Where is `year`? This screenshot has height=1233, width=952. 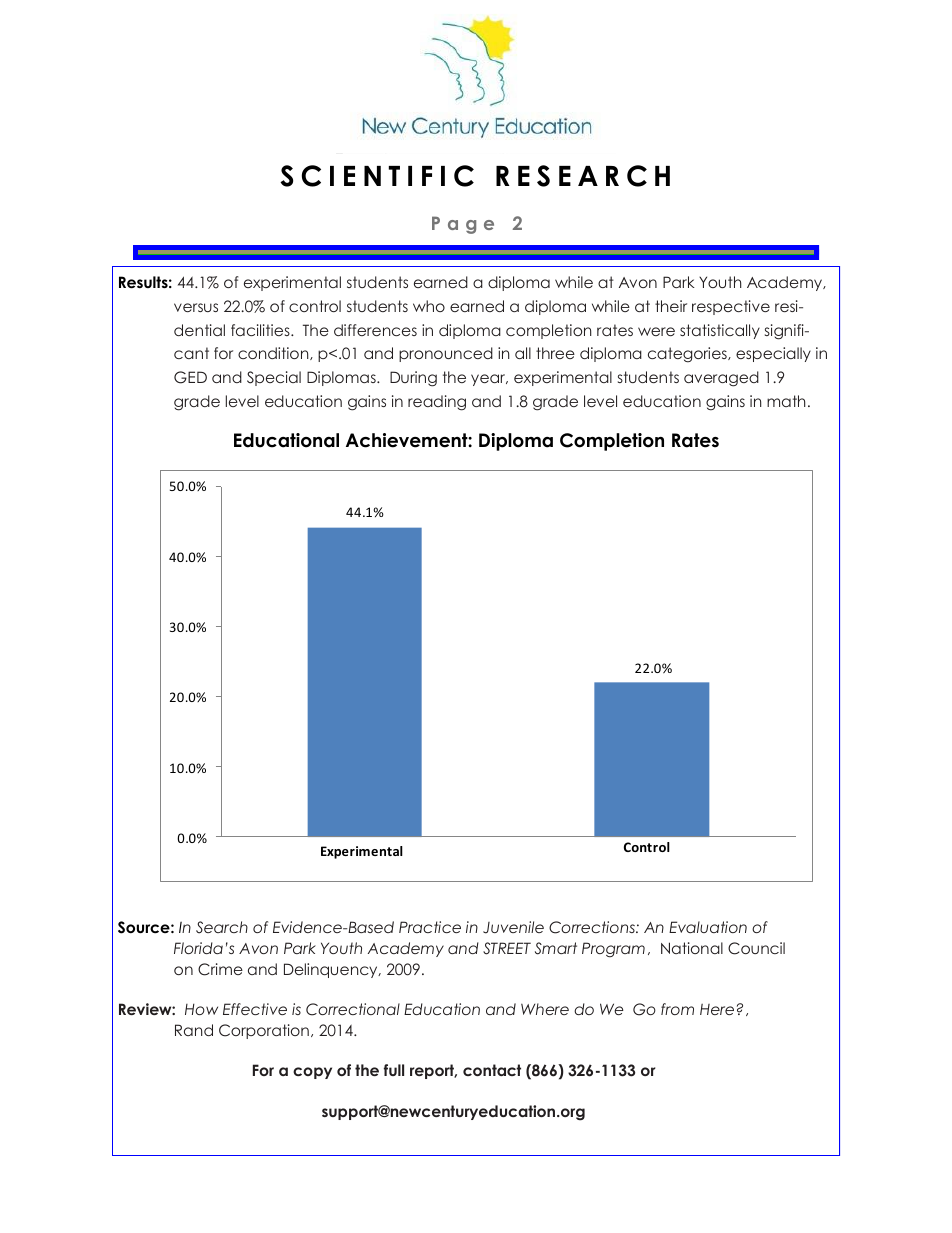
year is located at coordinates (489, 380).
